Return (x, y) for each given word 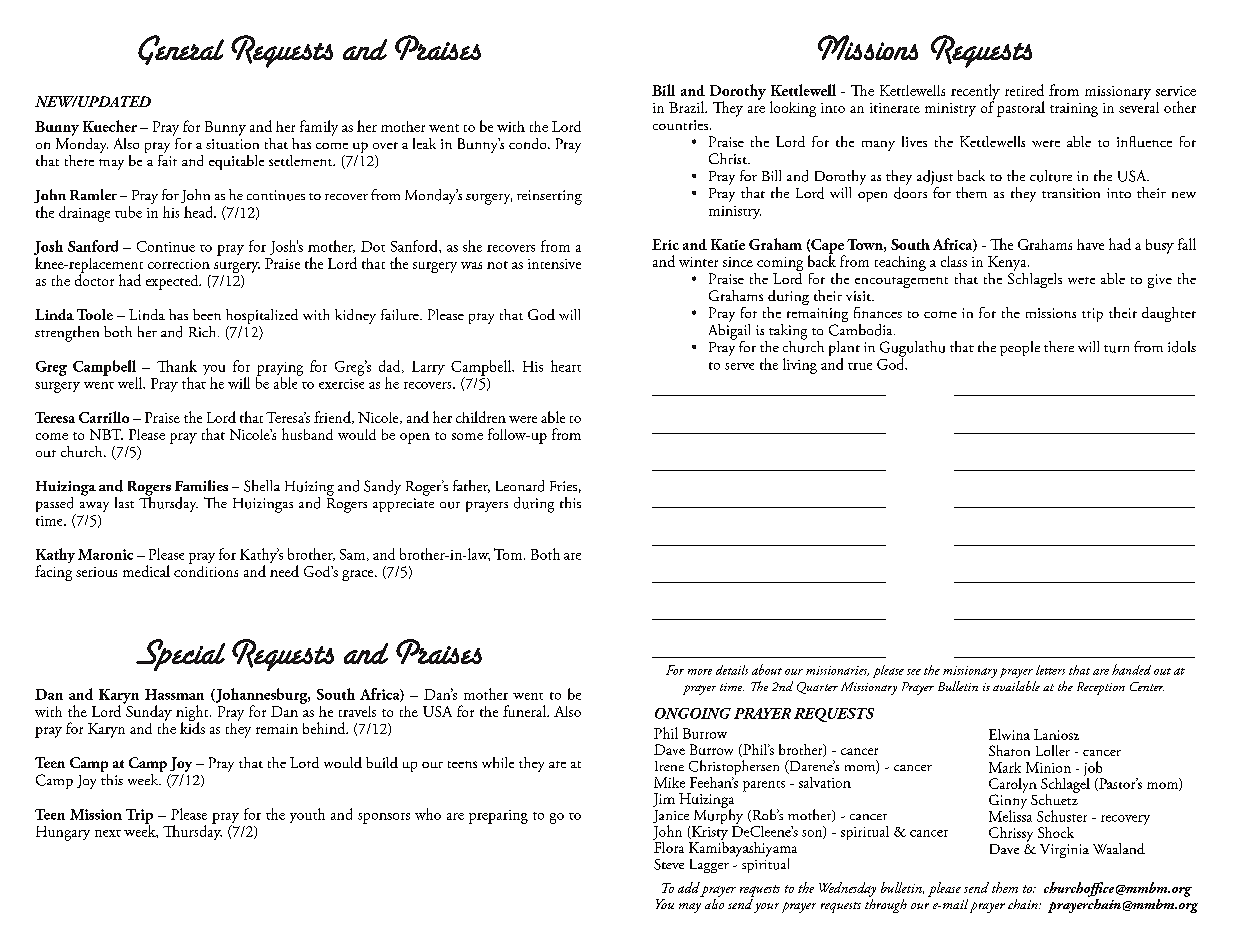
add (689, 887)
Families (201, 485)
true (860, 366)
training (1074, 110)
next (108, 833)
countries (682, 125)
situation (232, 144)
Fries (563, 486)
